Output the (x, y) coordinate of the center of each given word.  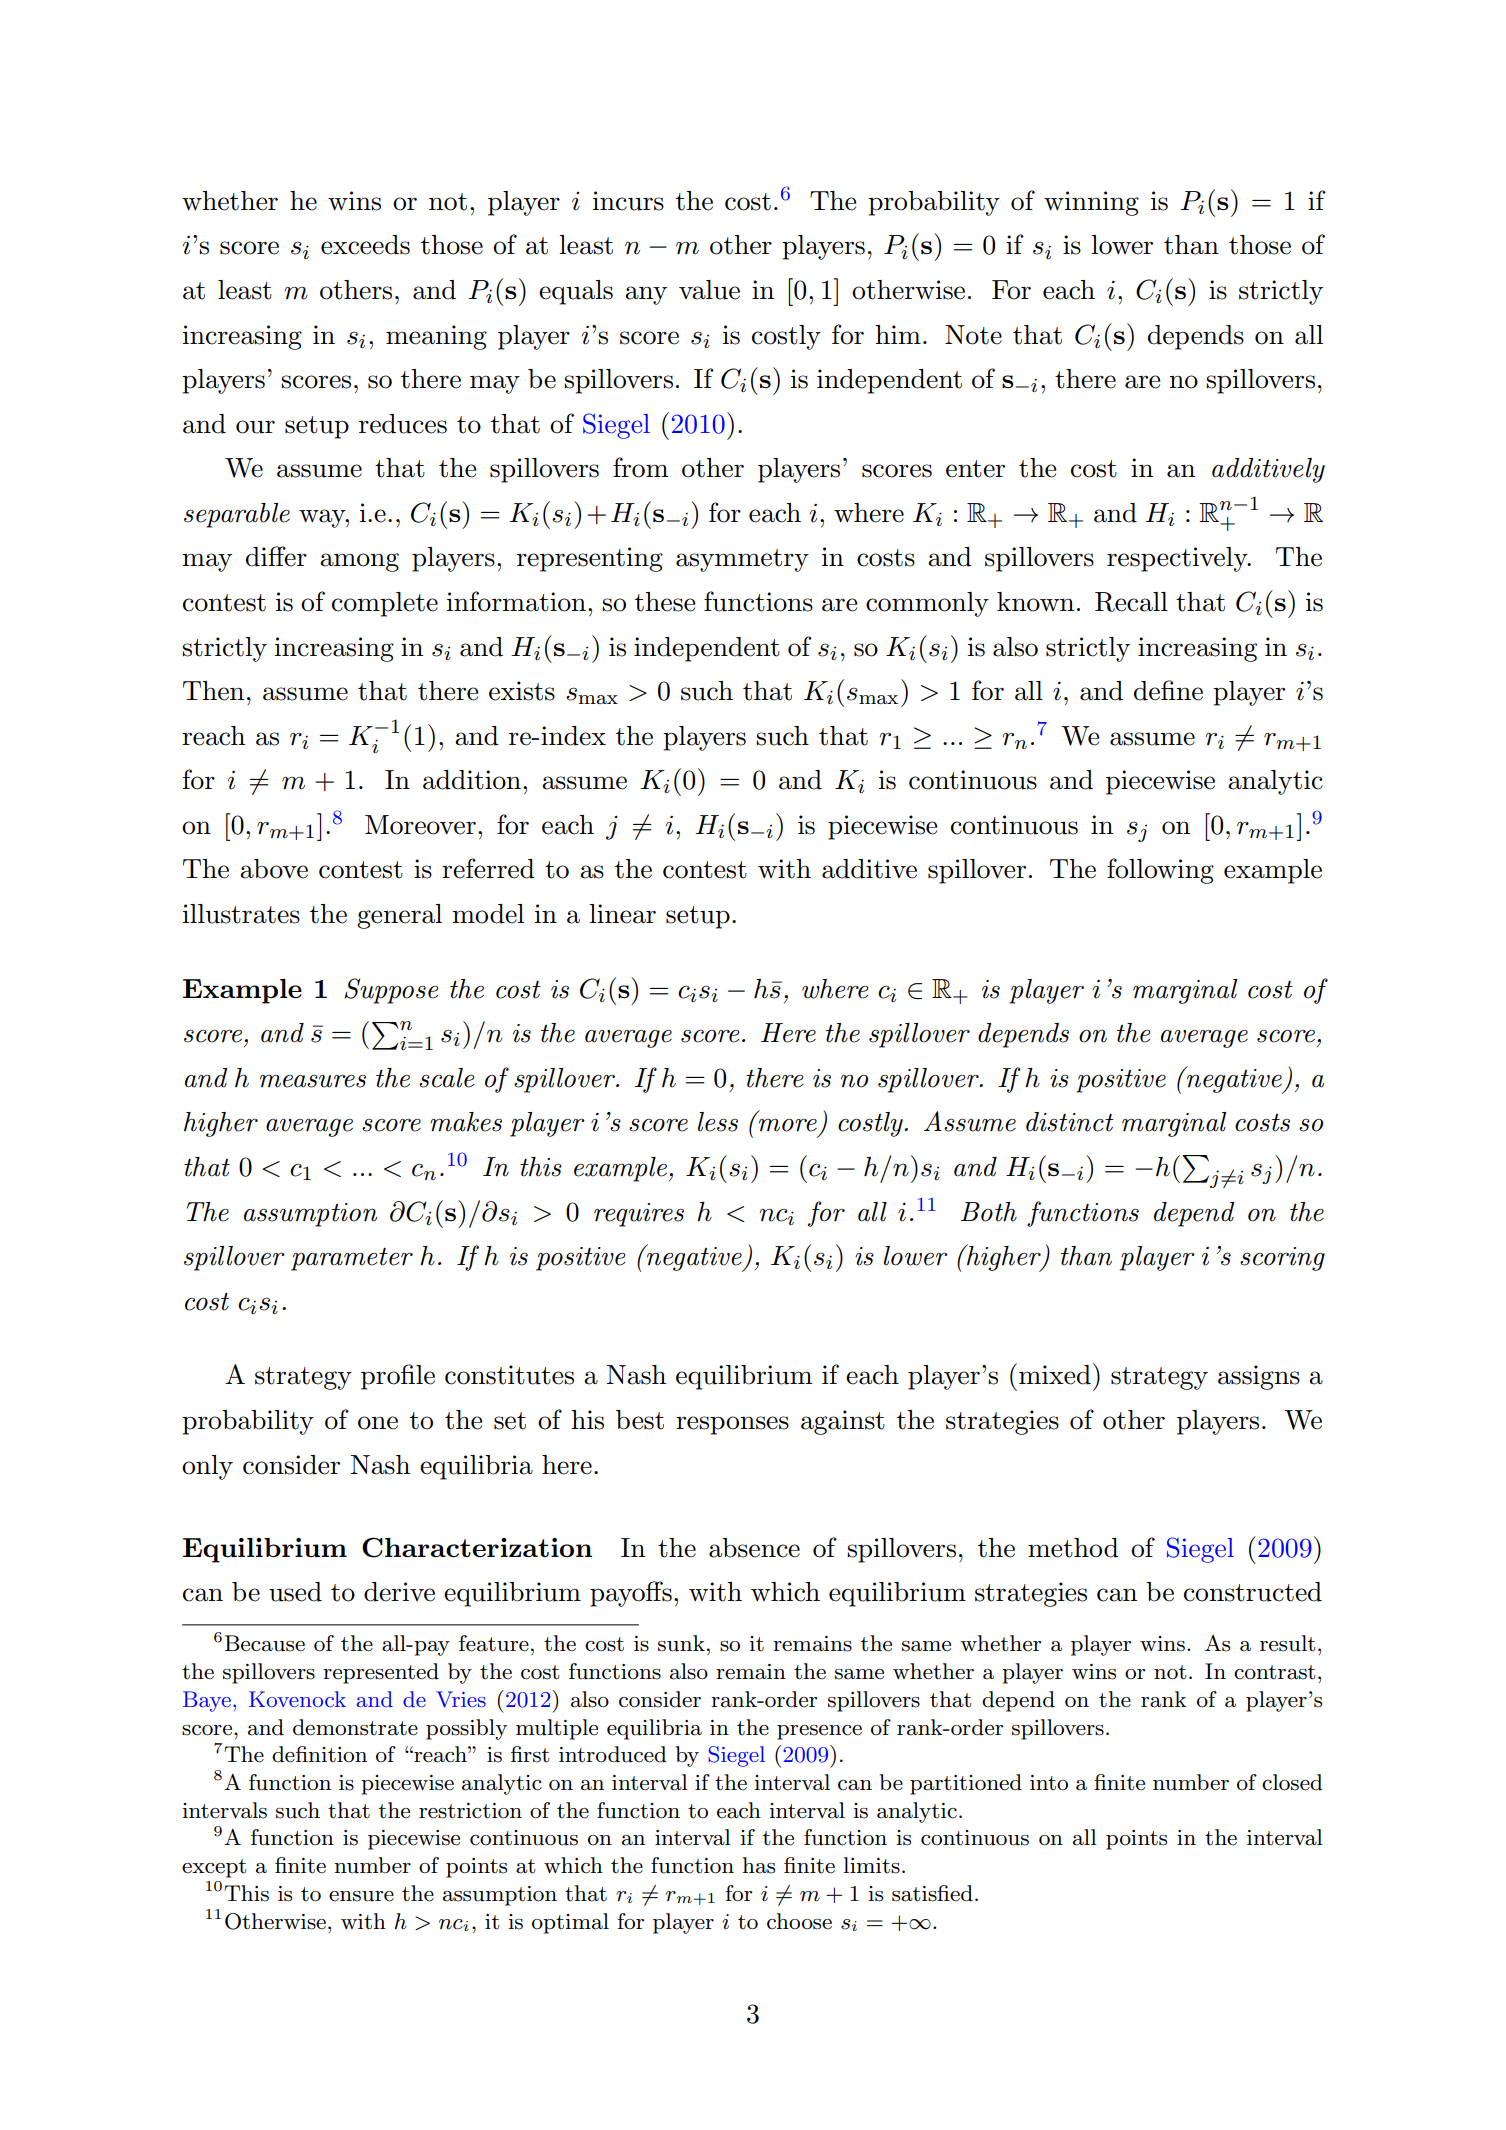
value (709, 290)
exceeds (365, 245)
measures (313, 1081)
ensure (361, 1896)
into (1049, 1783)
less (718, 1122)
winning (1091, 203)
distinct (1070, 1122)
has (758, 1865)
